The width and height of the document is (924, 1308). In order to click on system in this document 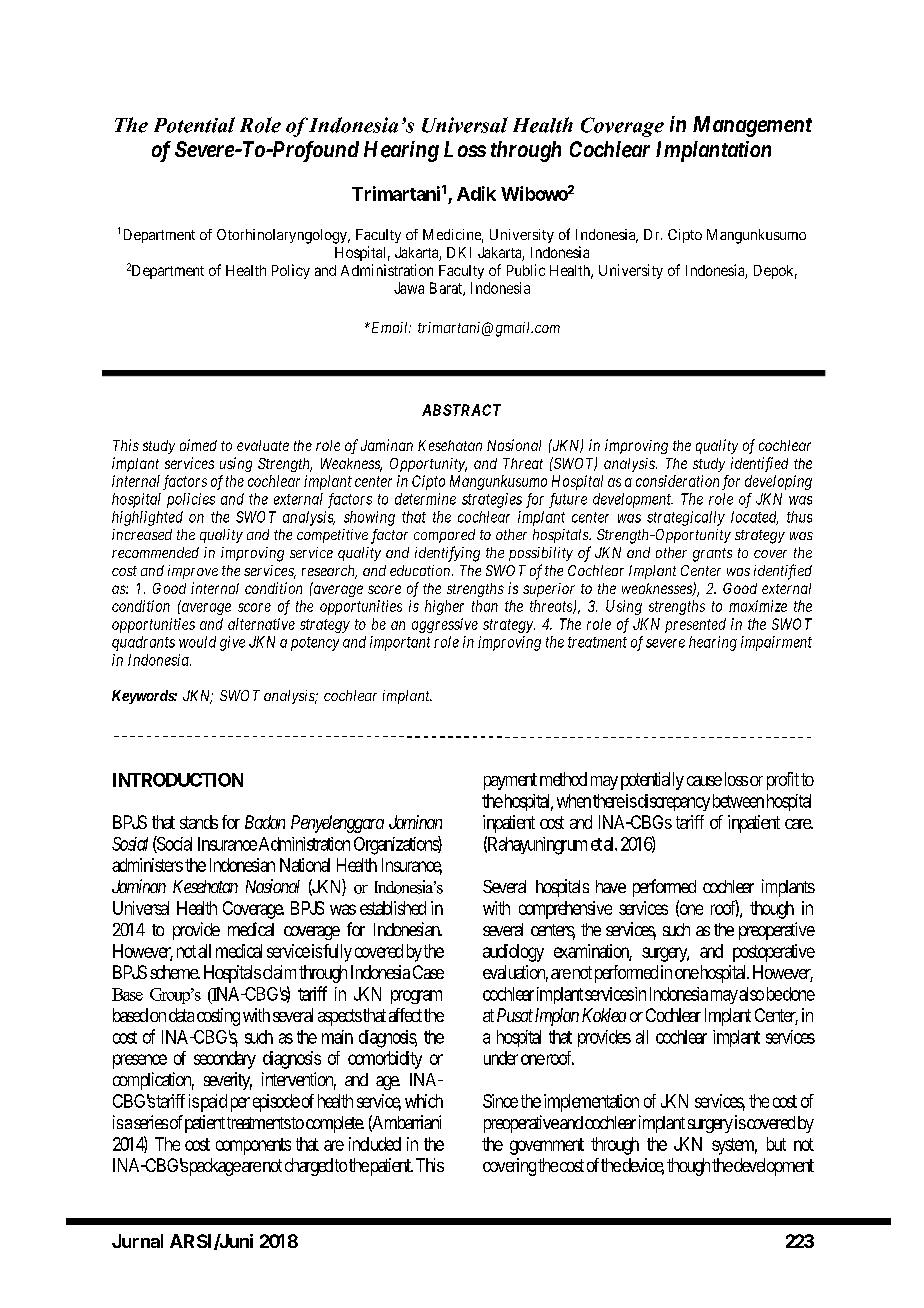, I will do `click(734, 1146)`.
